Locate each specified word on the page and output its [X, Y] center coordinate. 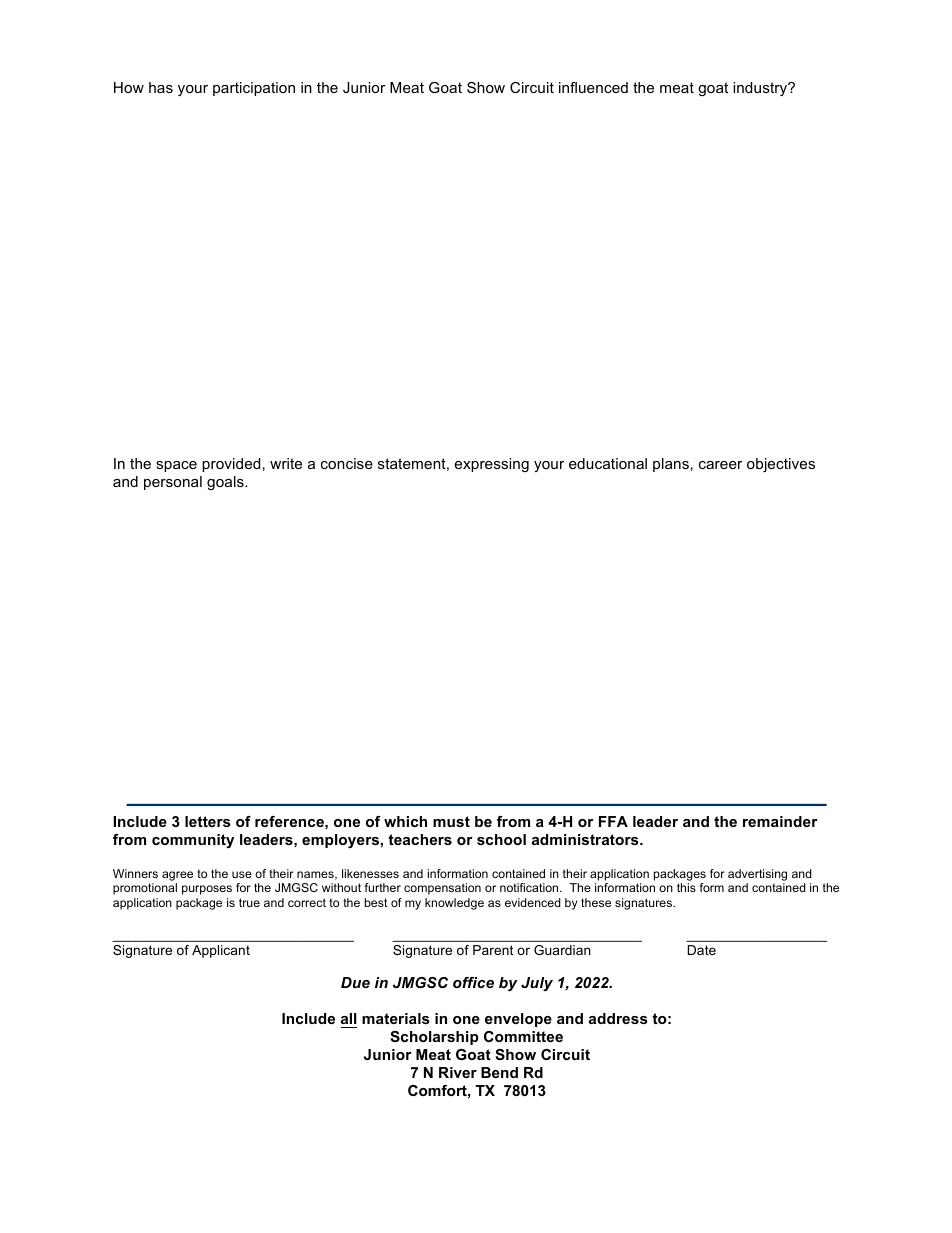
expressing [492, 465]
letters [208, 821]
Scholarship [434, 1038]
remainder [780, 821]
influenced [593, 87]
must [451, 821]
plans [671, 465]
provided [231, 465]
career [720, 465]
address [618, 1018]
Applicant [221, 951]
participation [254, 89]
